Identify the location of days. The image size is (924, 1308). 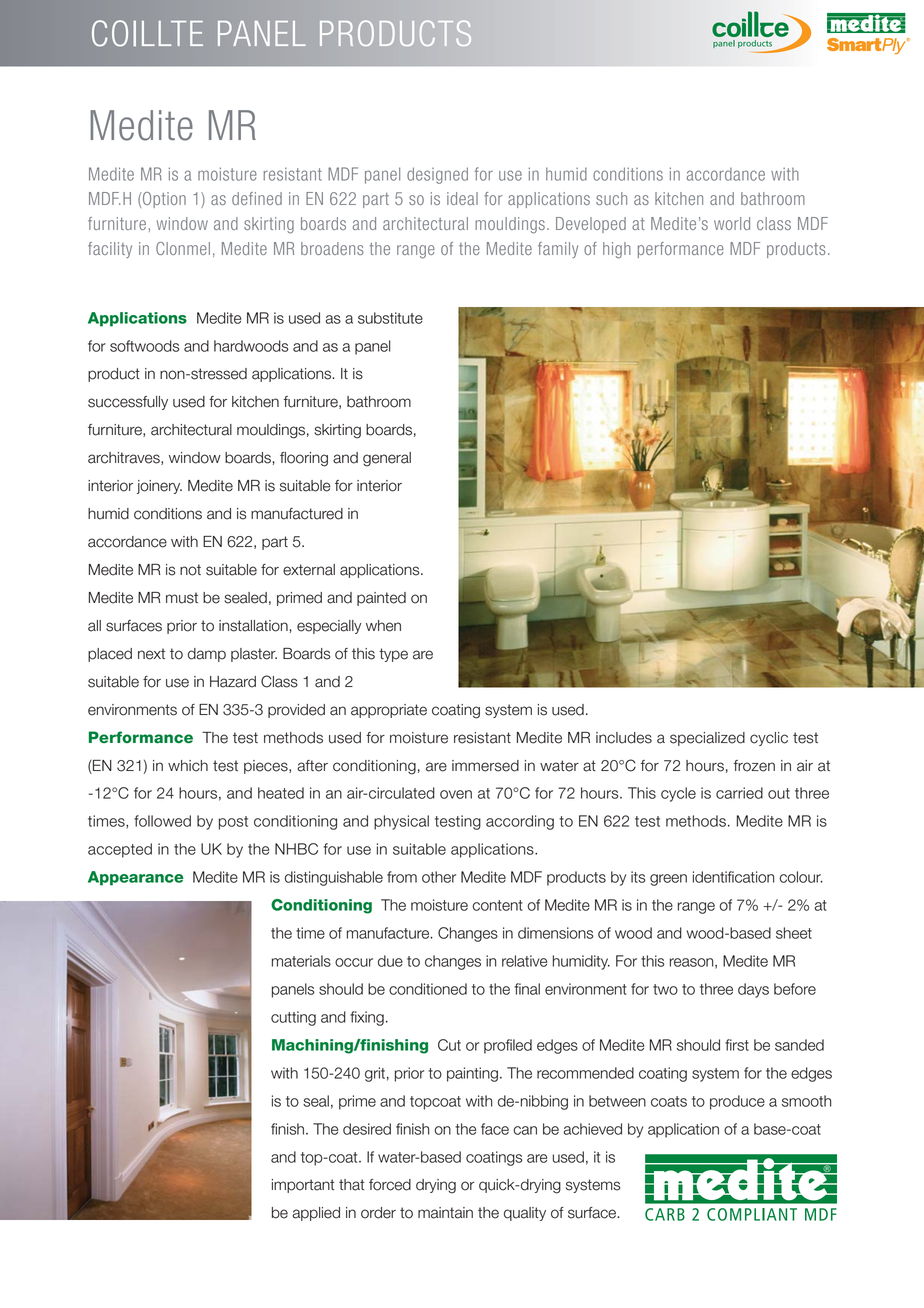
(753, 990).
